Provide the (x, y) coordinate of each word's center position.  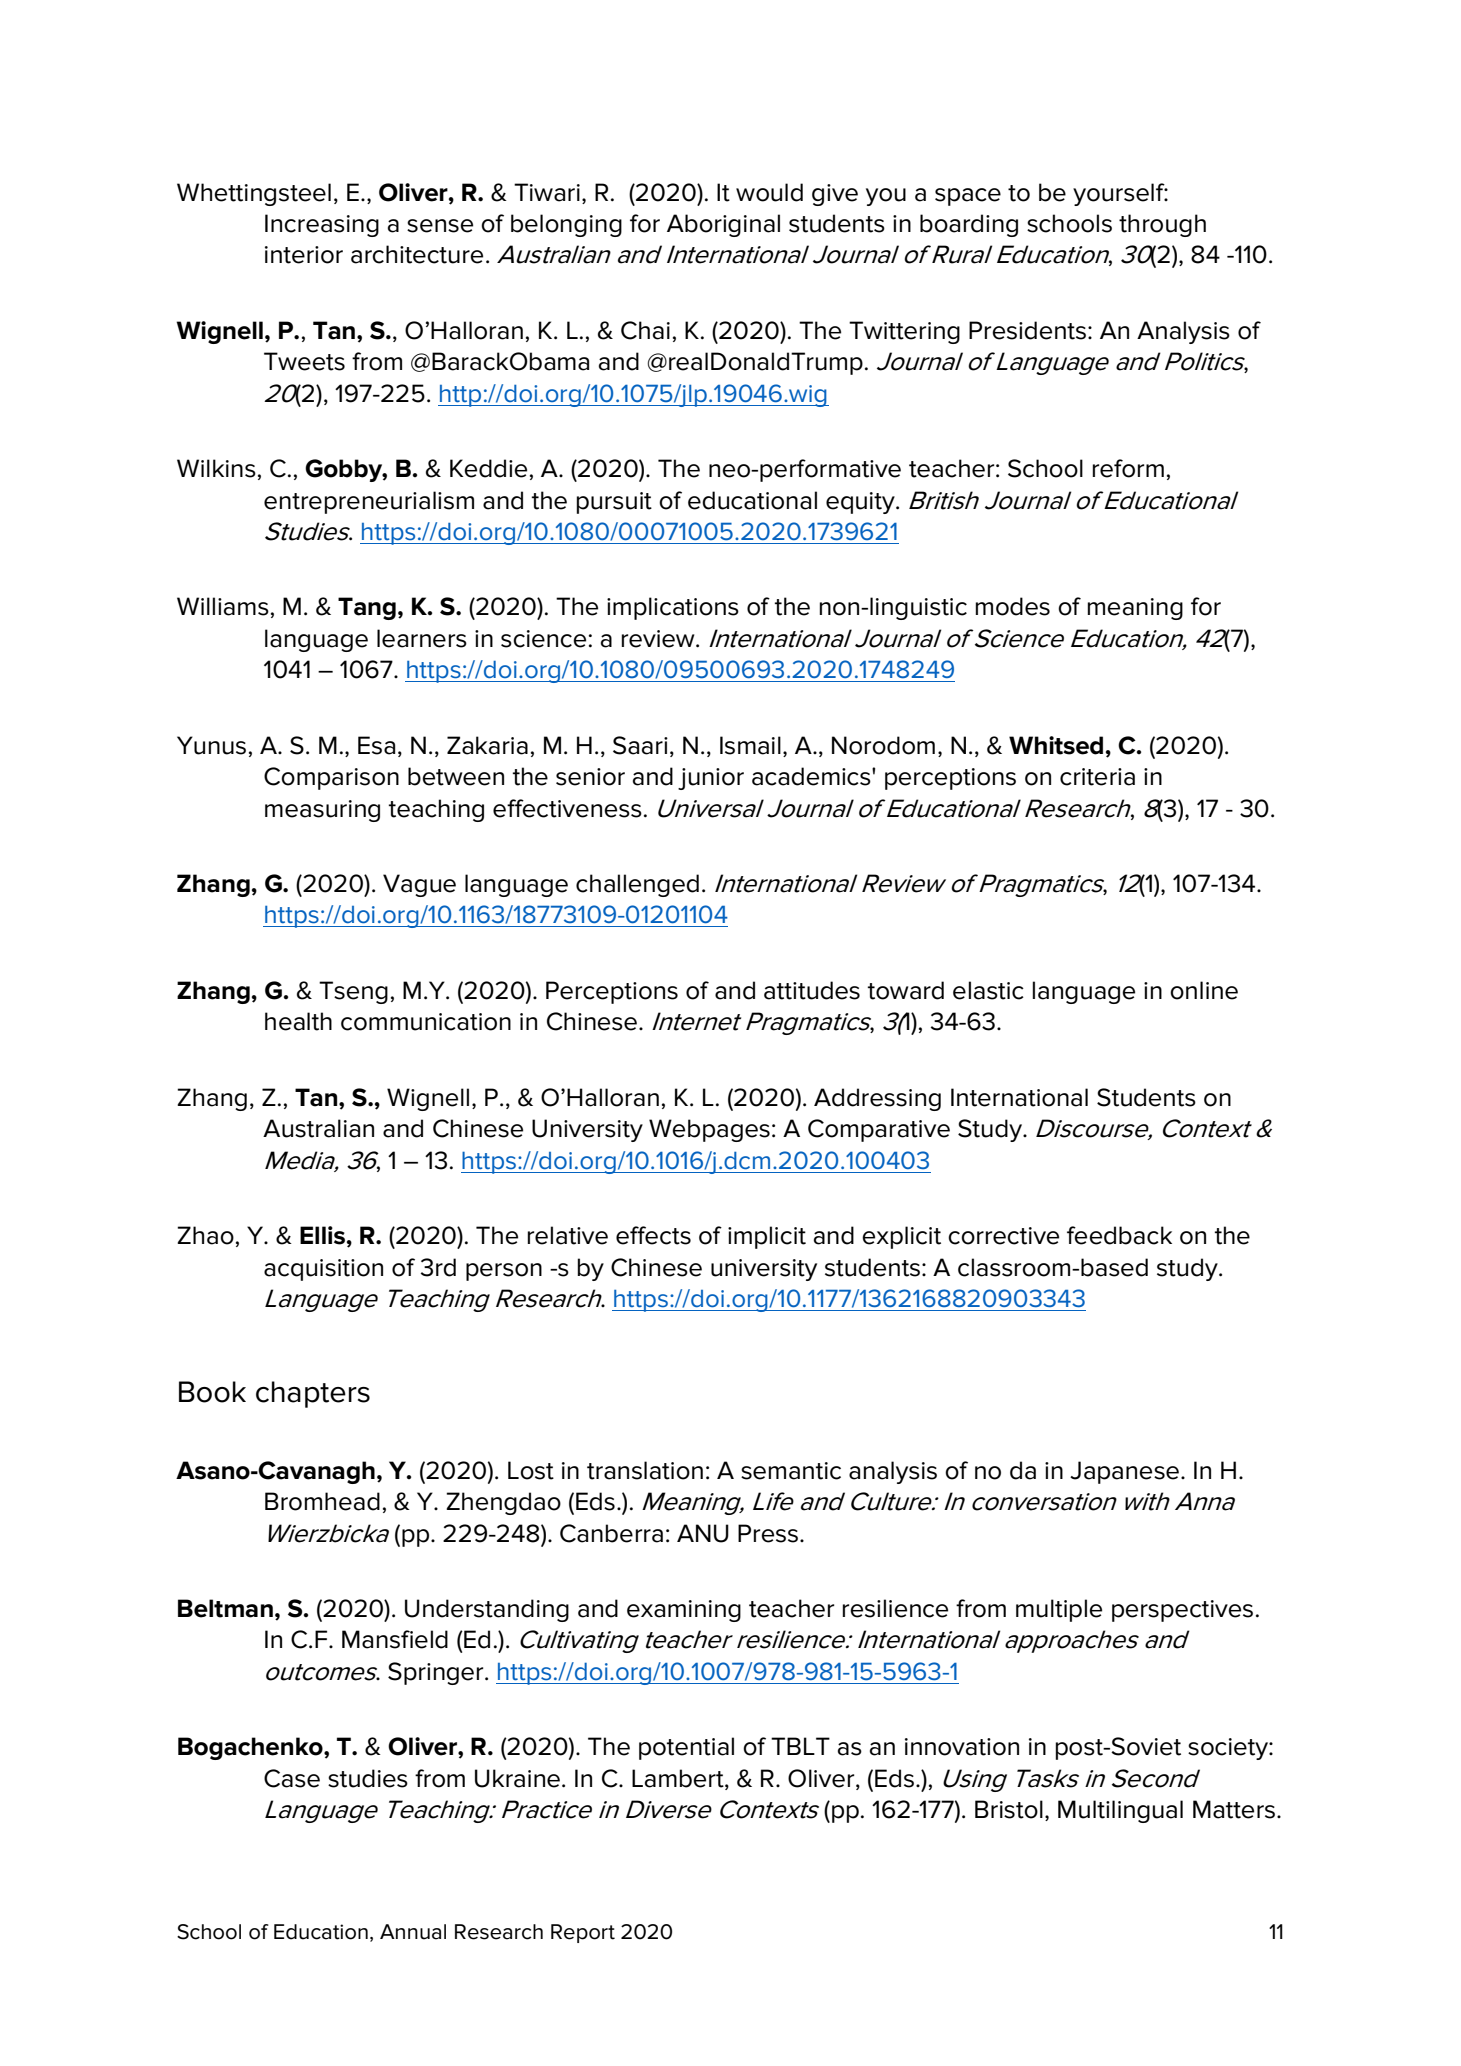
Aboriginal (723, 225)
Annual (413, 1932)
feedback (1119, 1235)
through (1162, 225)
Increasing (322, 225)
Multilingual (1120, 1811)
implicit (767, 1237)
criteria (1097, 777)
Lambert (679, 1779)
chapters (313, 1394)
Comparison (331, 778)
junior (711, 779)
